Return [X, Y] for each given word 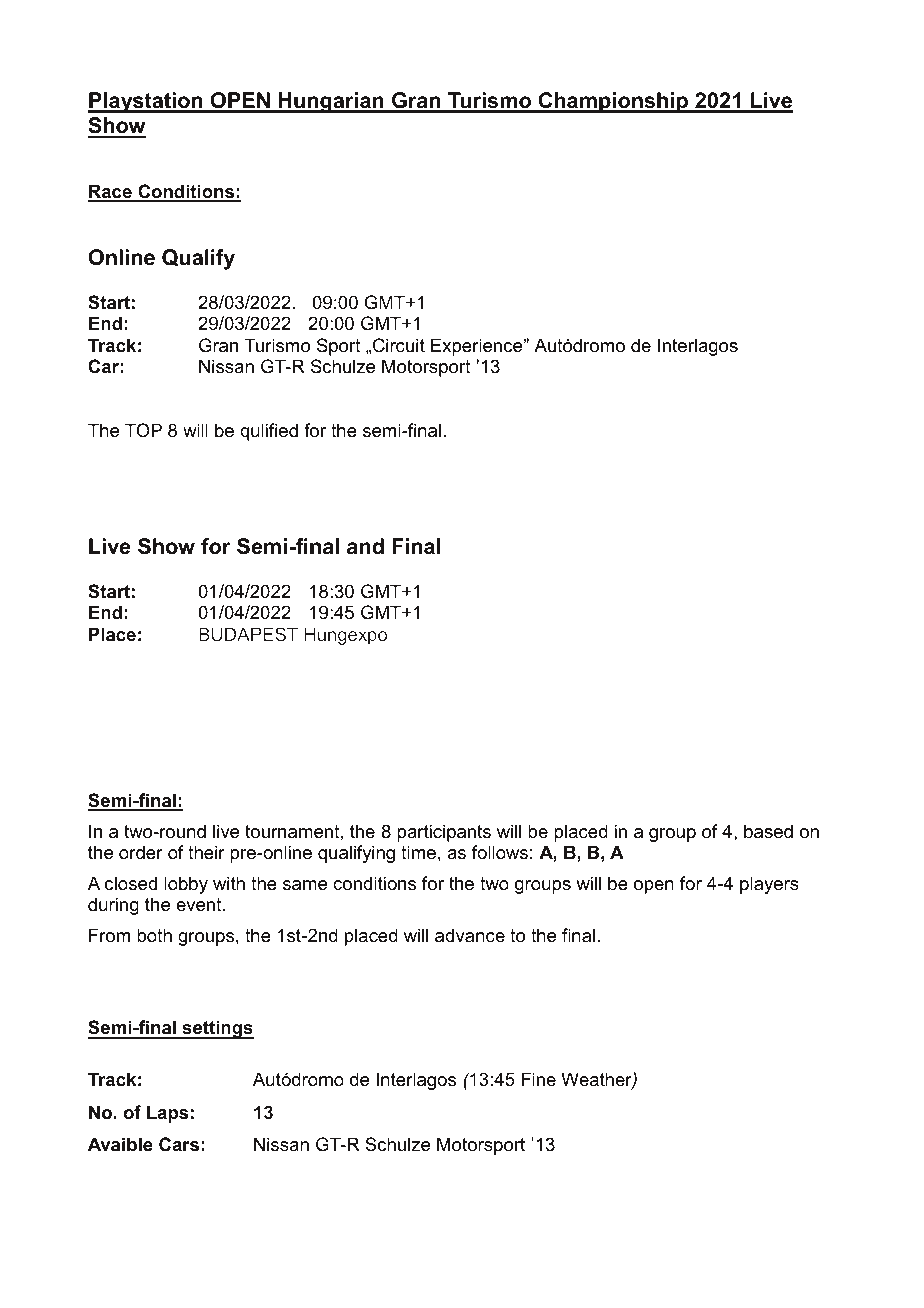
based [768, 831]
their [206, 852]
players [769, 885]
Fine [538, 1079]
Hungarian [331, 102]
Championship [613, 102]
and [365, 546]
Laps [167, 1114]
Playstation [146, 102]
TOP [143, 430]
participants [444, 833]
